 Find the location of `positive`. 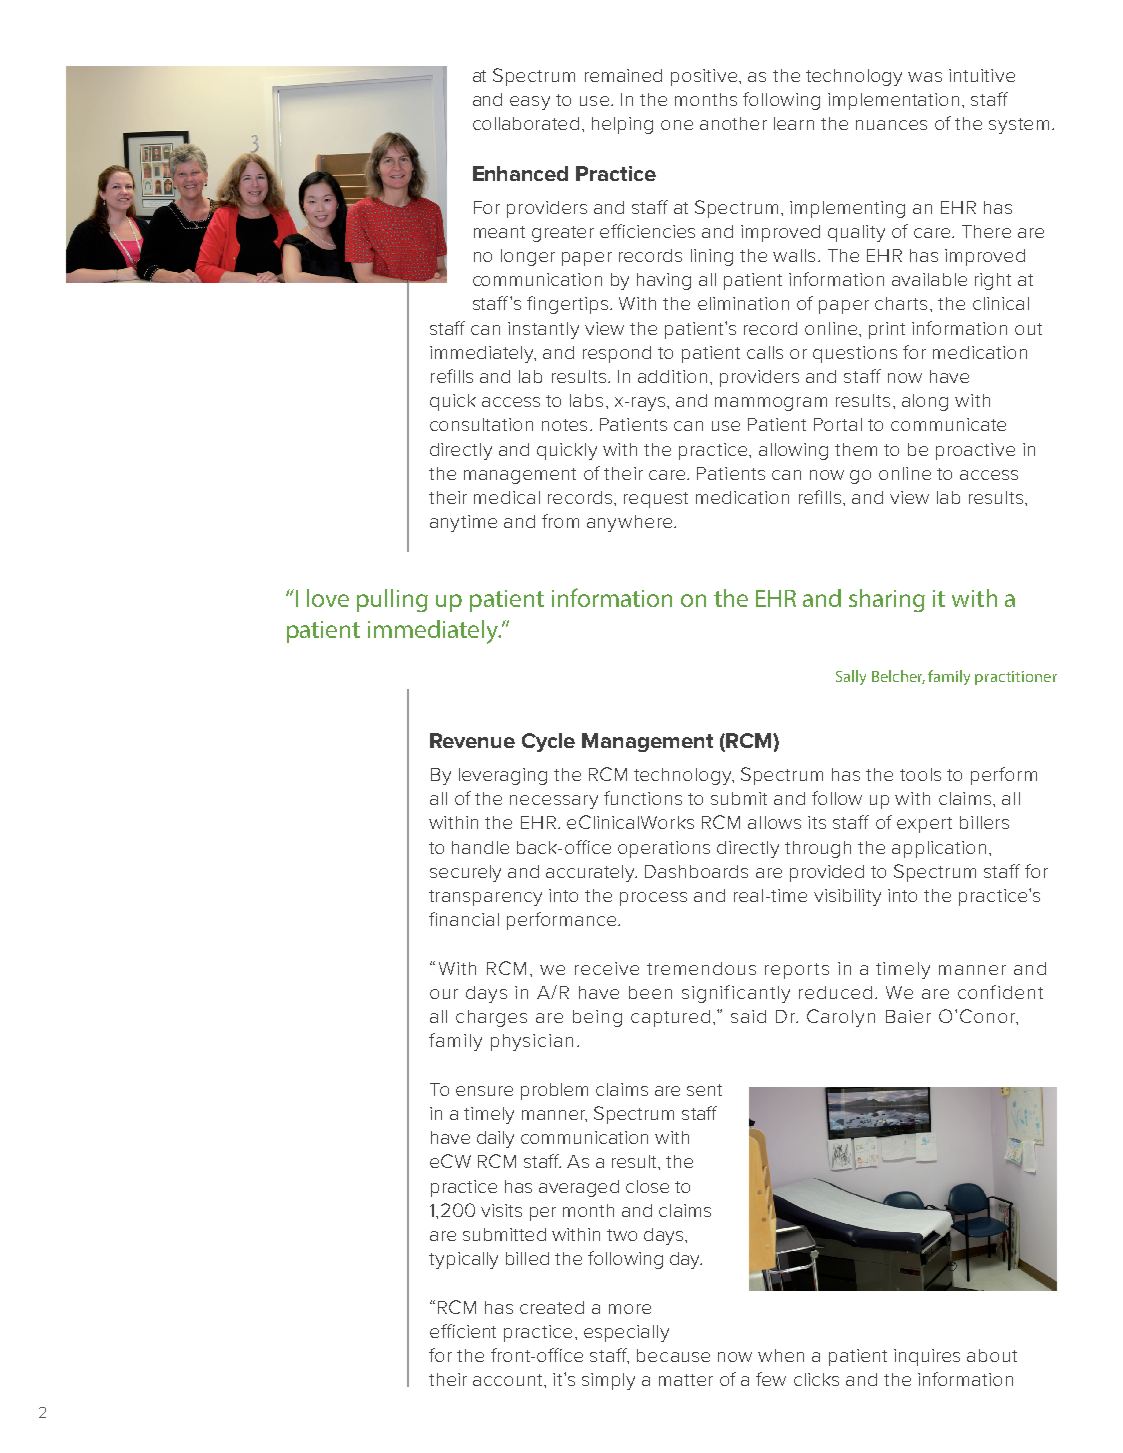

positive is located at coordinates (705, 77).
